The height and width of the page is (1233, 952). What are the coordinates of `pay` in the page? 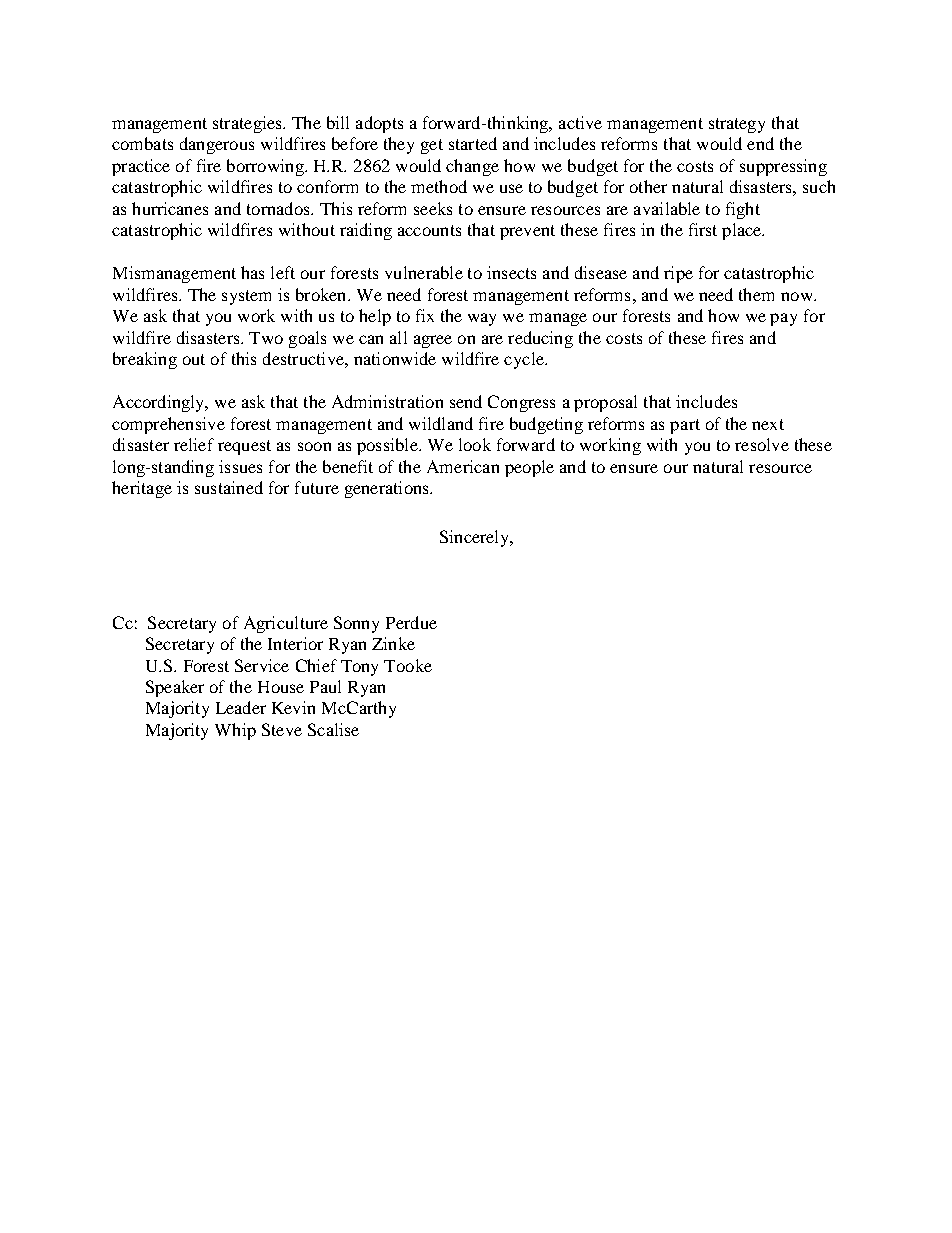 It's located at (783, 319).
